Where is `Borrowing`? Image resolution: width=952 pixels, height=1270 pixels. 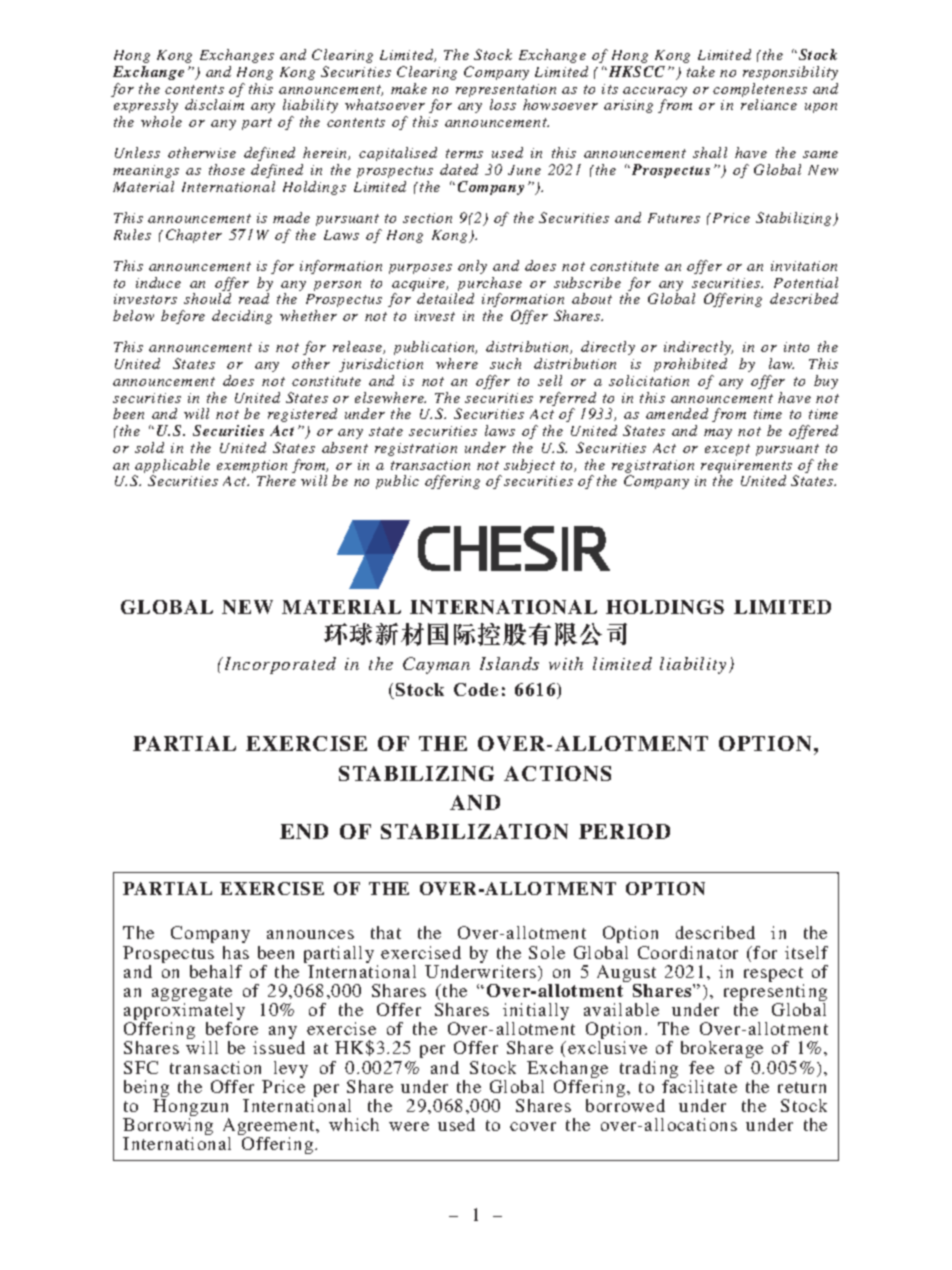 Borrowing is located at coordinates (168, 1128).
